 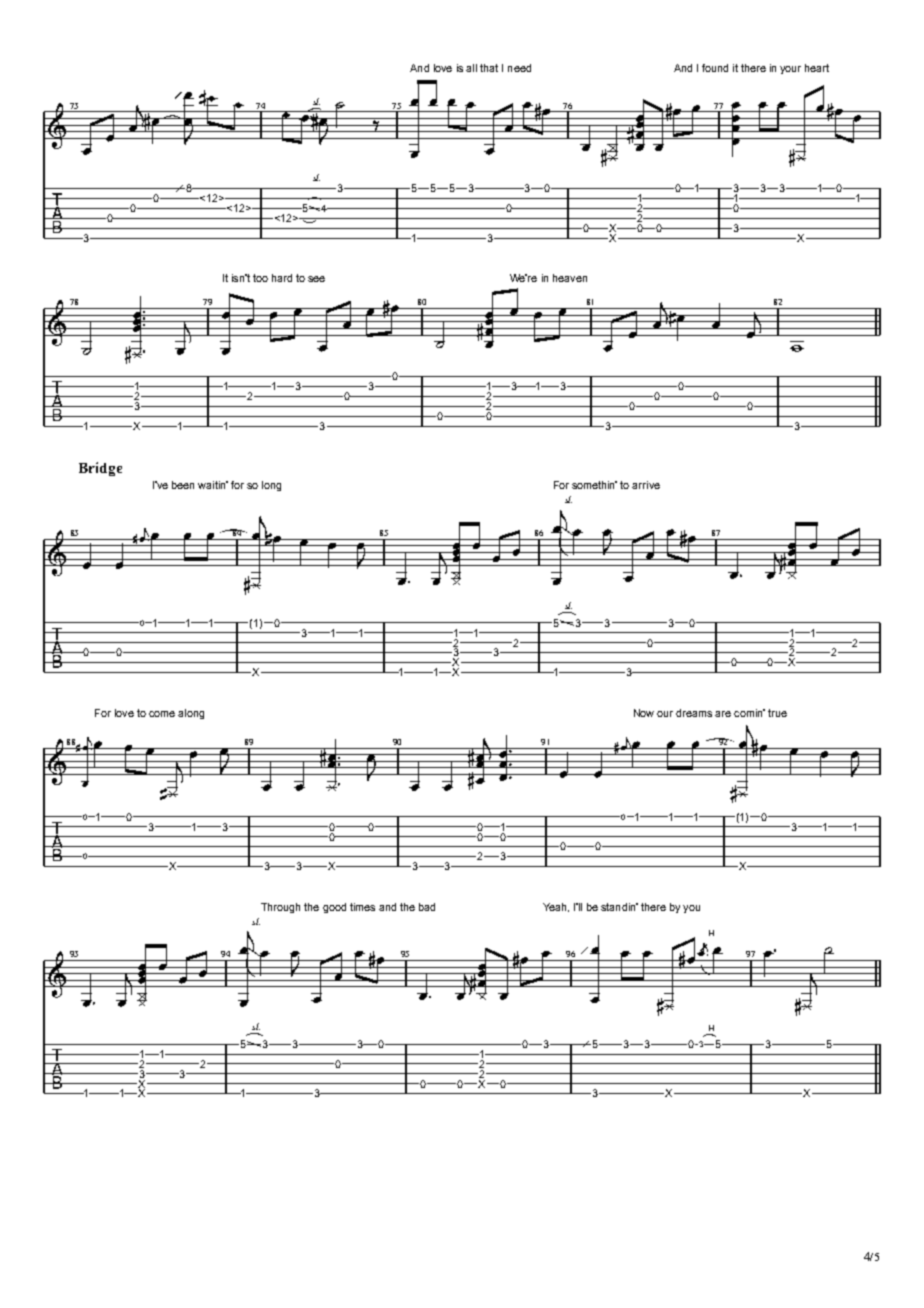 What do you see at coordinates (694, 713) in the image?
I see `dreams` at bounding box center [694, 713].
